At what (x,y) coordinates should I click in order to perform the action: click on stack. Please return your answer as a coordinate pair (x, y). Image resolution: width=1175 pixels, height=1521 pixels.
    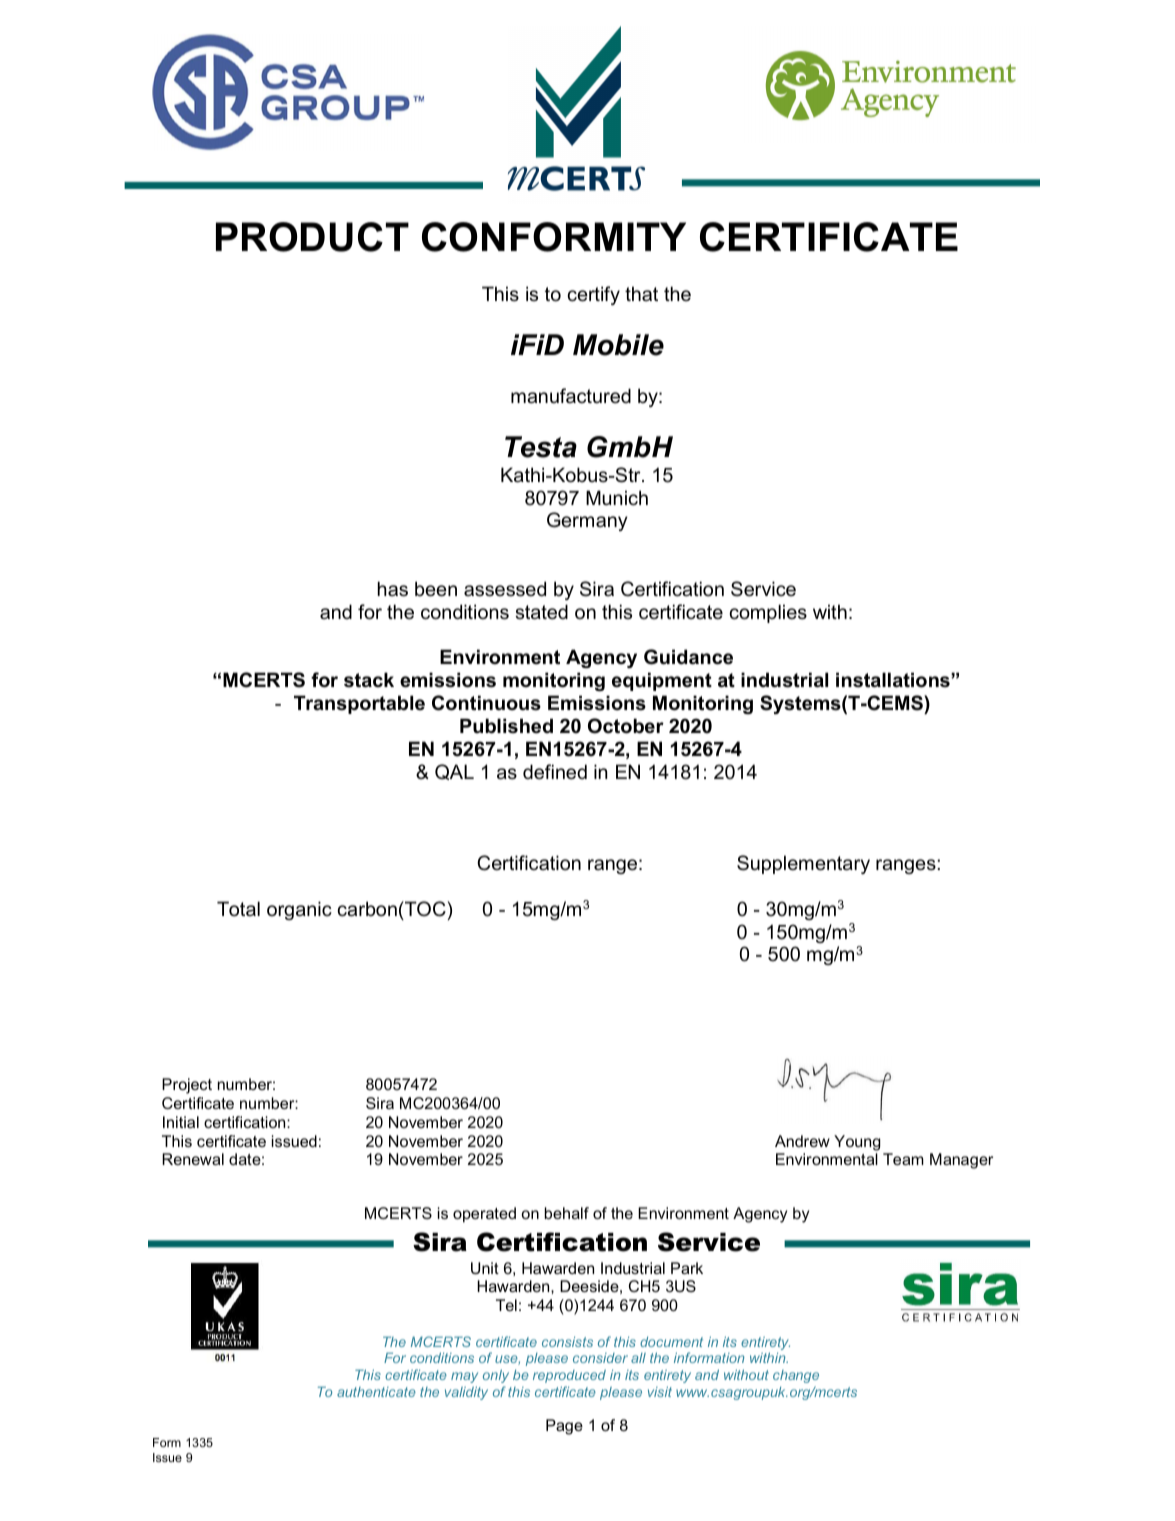
    Looking at the image, I should click on (369, 680).
